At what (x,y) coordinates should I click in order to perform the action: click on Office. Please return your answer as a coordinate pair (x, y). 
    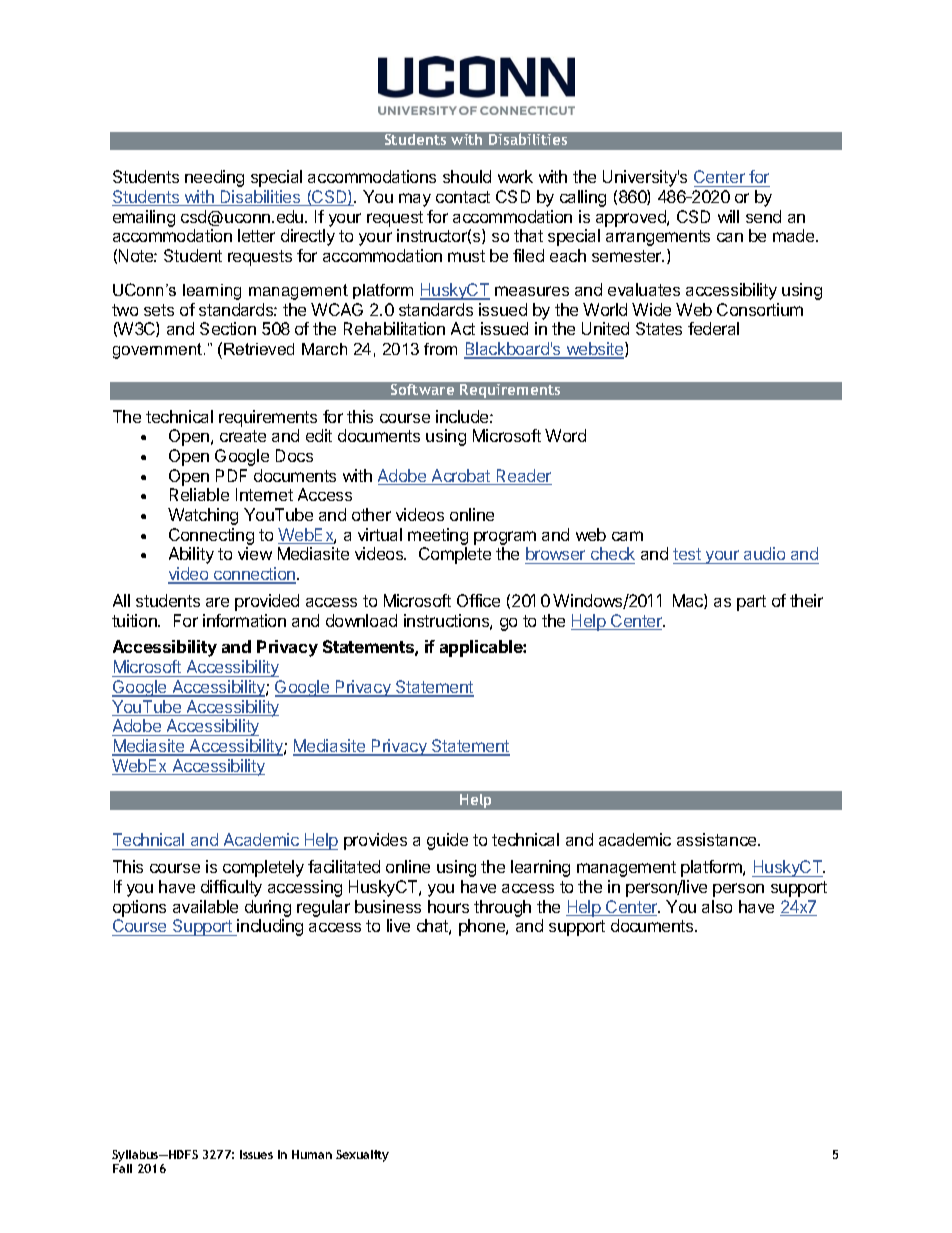
    Looking at the image, I should click on (478, 600).
